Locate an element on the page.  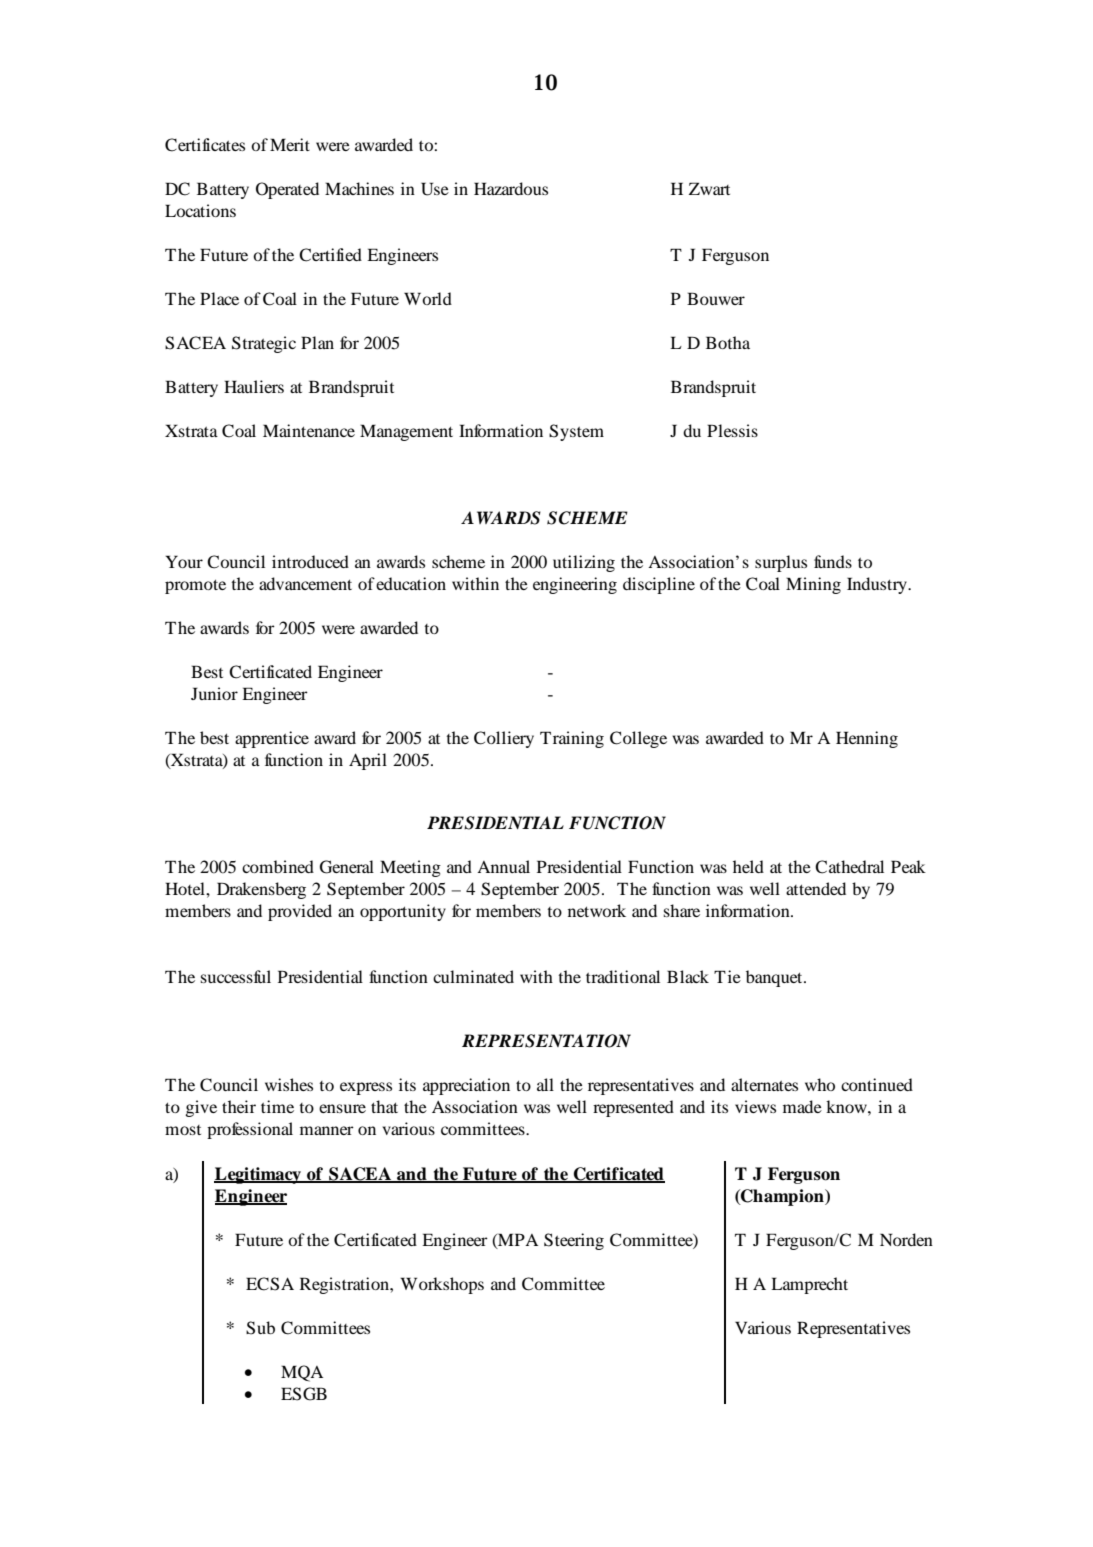
utilizing is located at coordinates (584, 563).
